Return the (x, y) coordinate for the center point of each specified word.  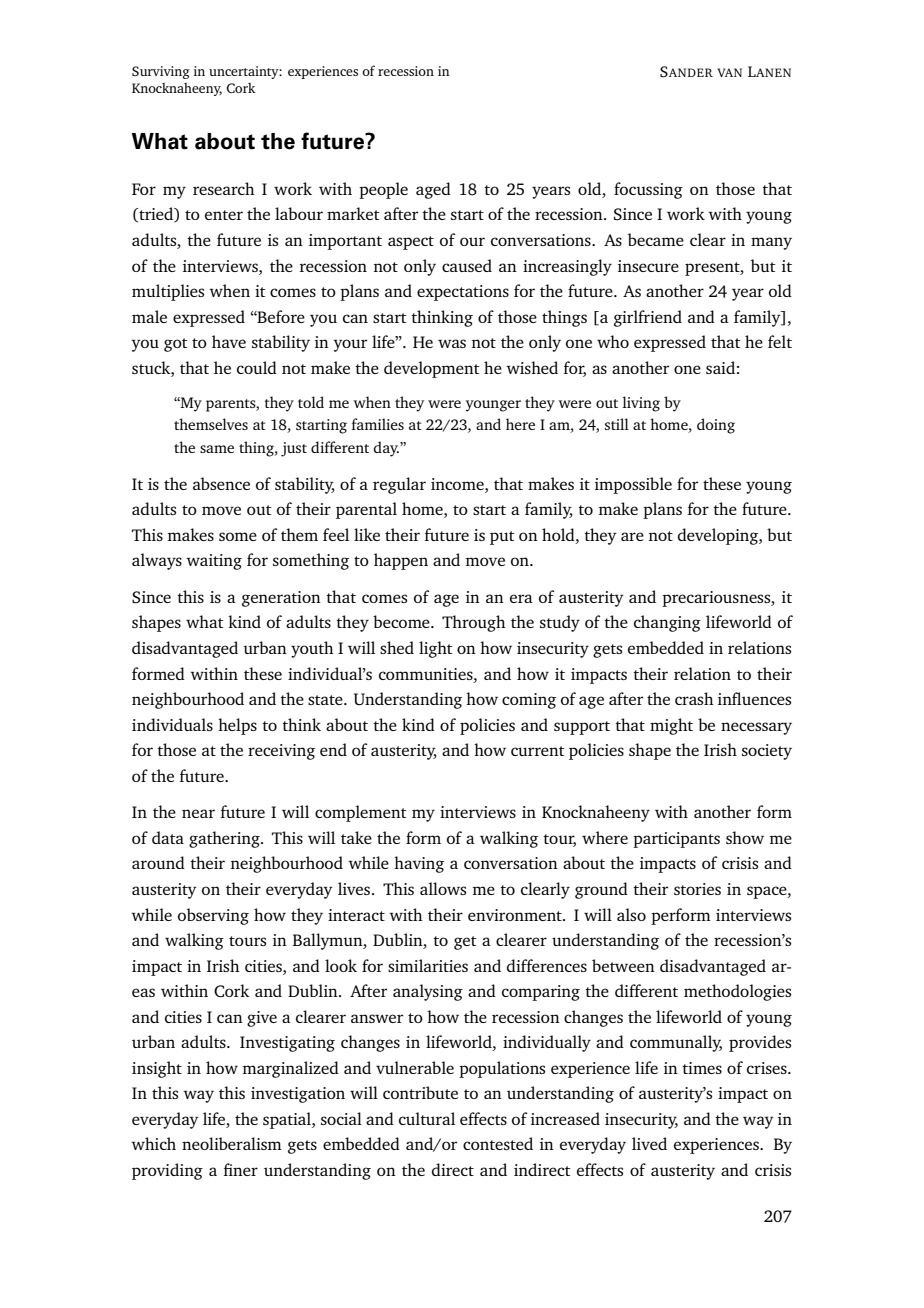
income (458, 484)
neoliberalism (232, 1143)
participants (676, 840)
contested (498, 1143)
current (538, 751)
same (217, 449)
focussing (648, 190)
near (198, 813)
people (383, 190)
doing (716, 426)
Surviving (161, 72)
